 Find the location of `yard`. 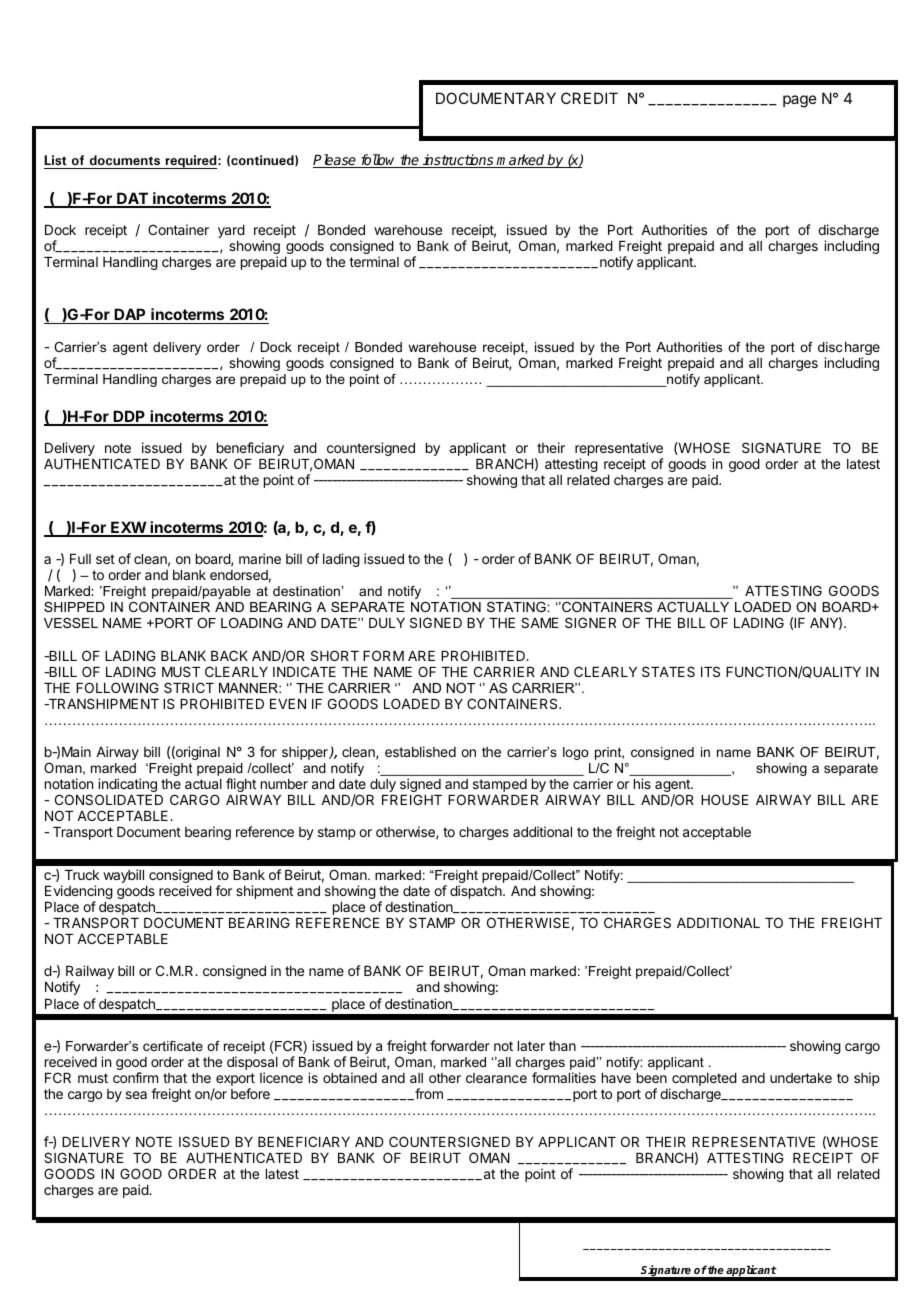

yard is located at coordinates (231, 231).
